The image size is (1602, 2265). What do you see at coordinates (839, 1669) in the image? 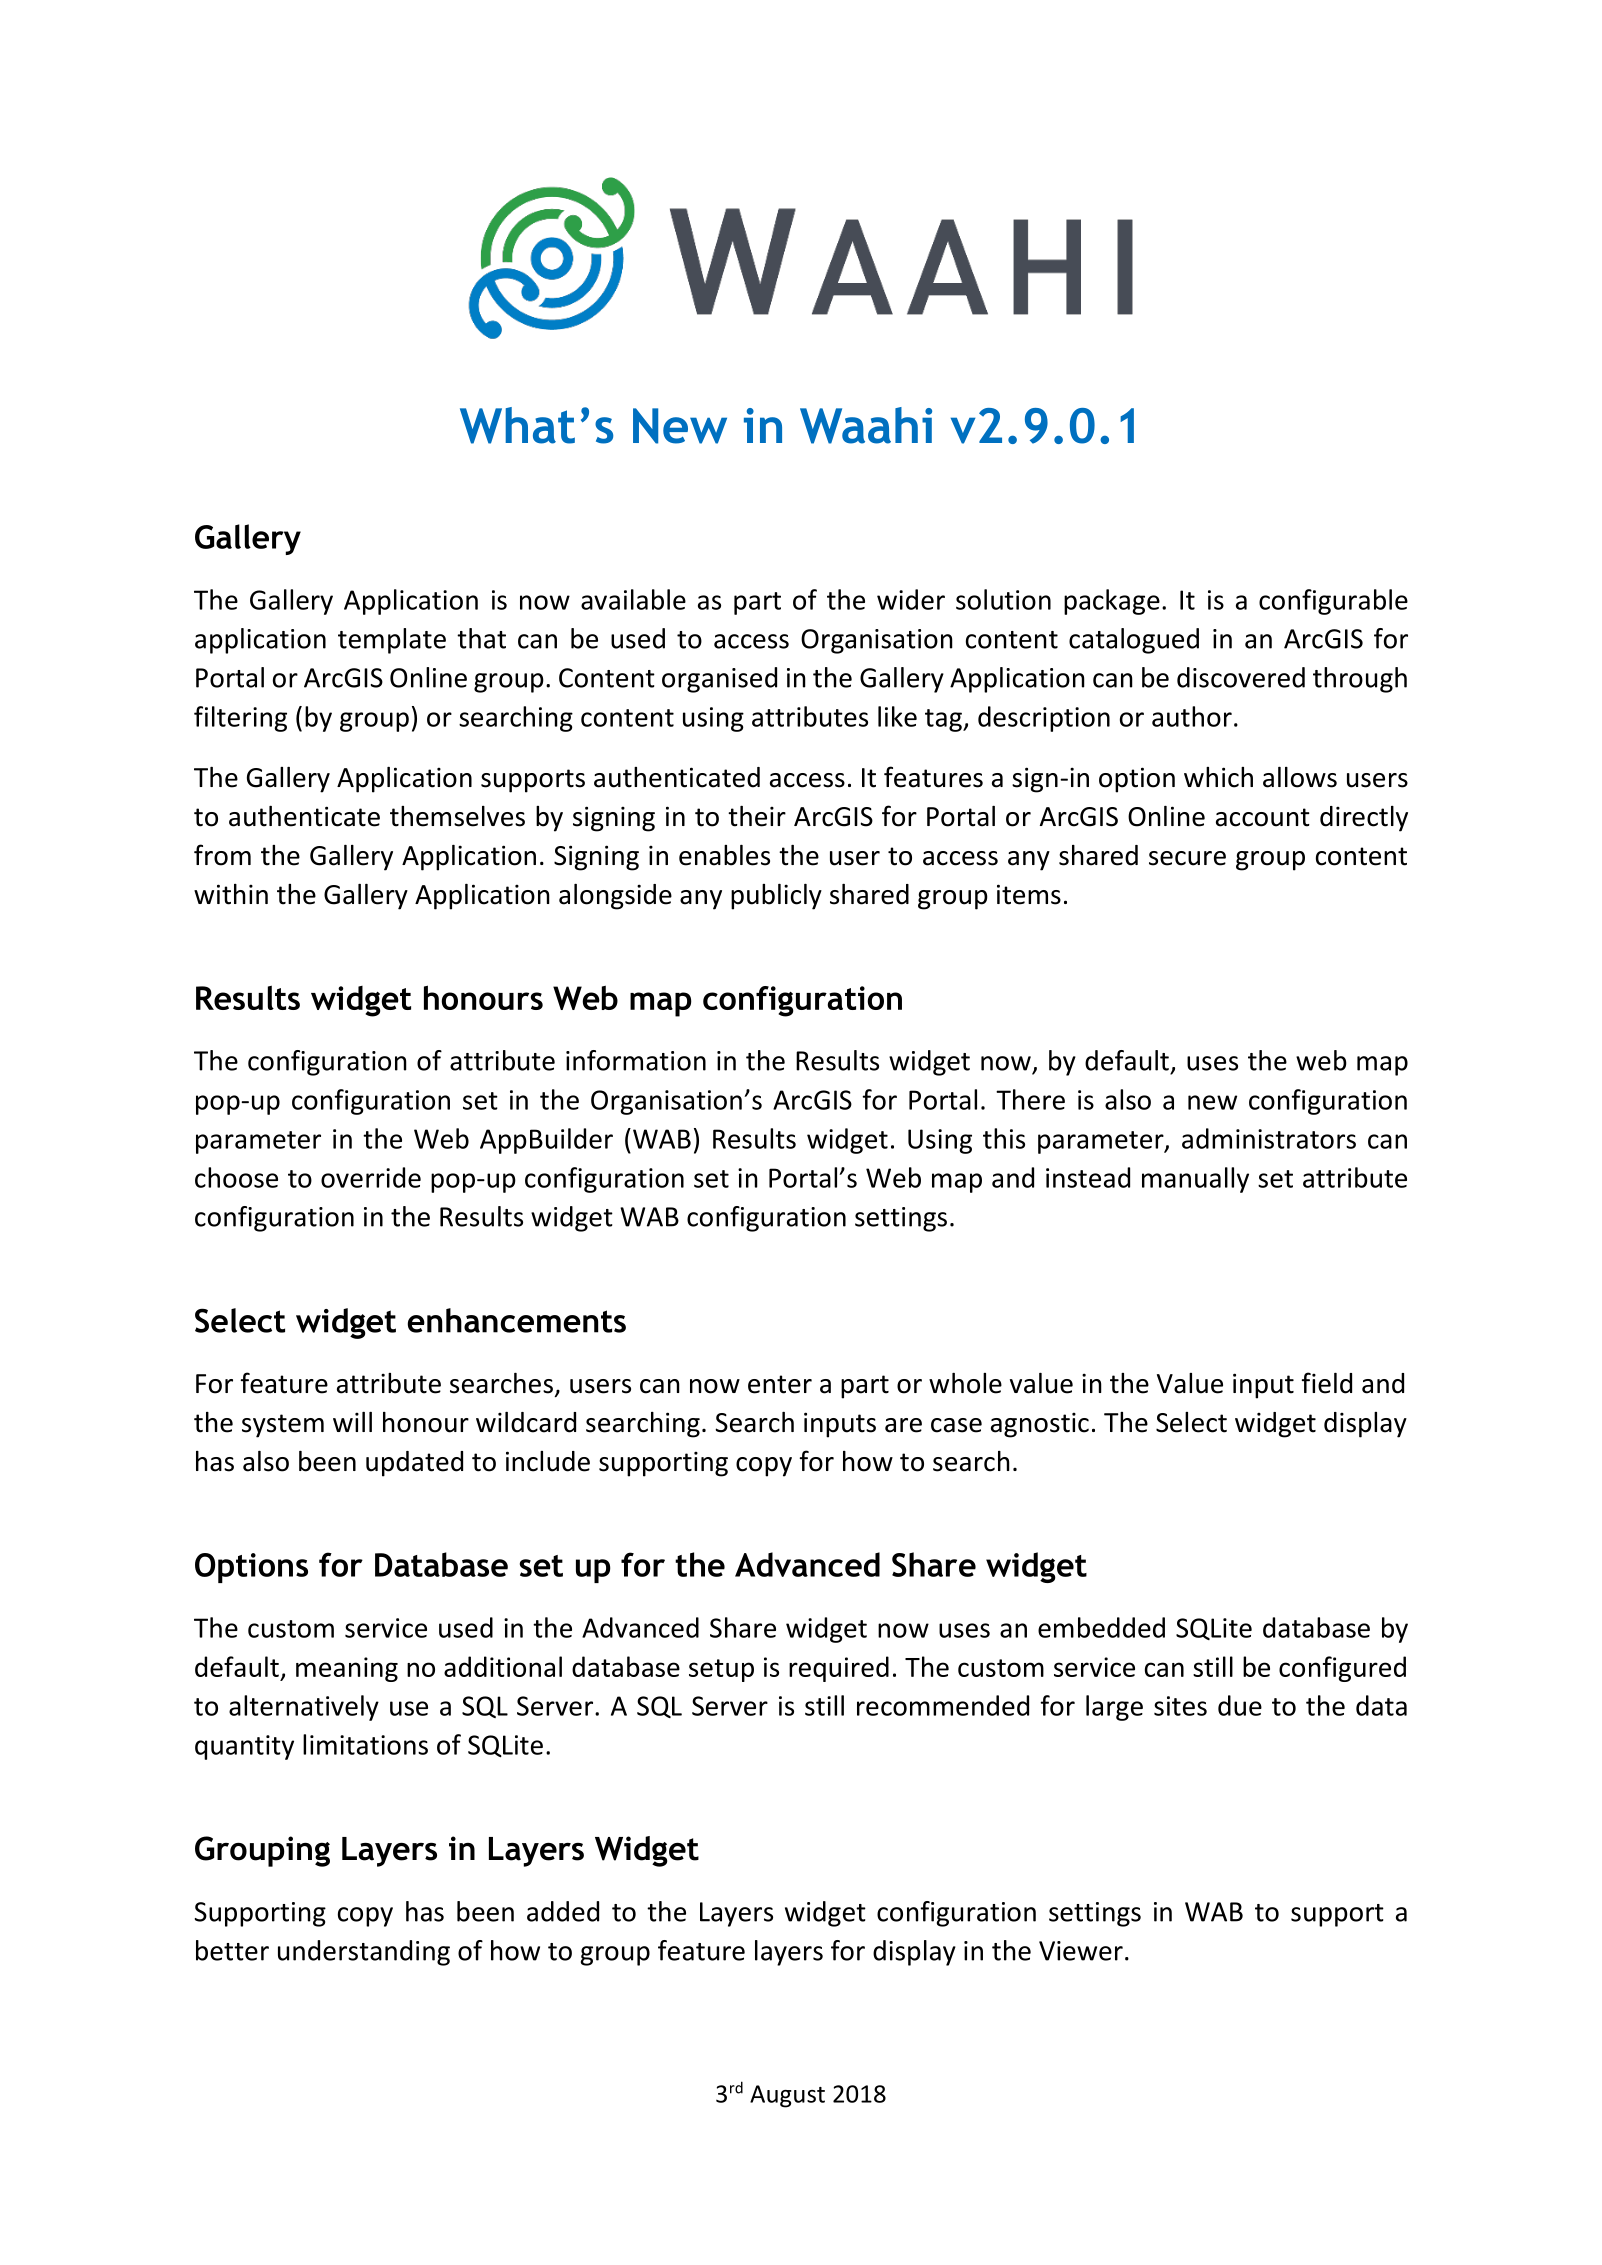
I see `required` at bounding box center [839, 1669].
